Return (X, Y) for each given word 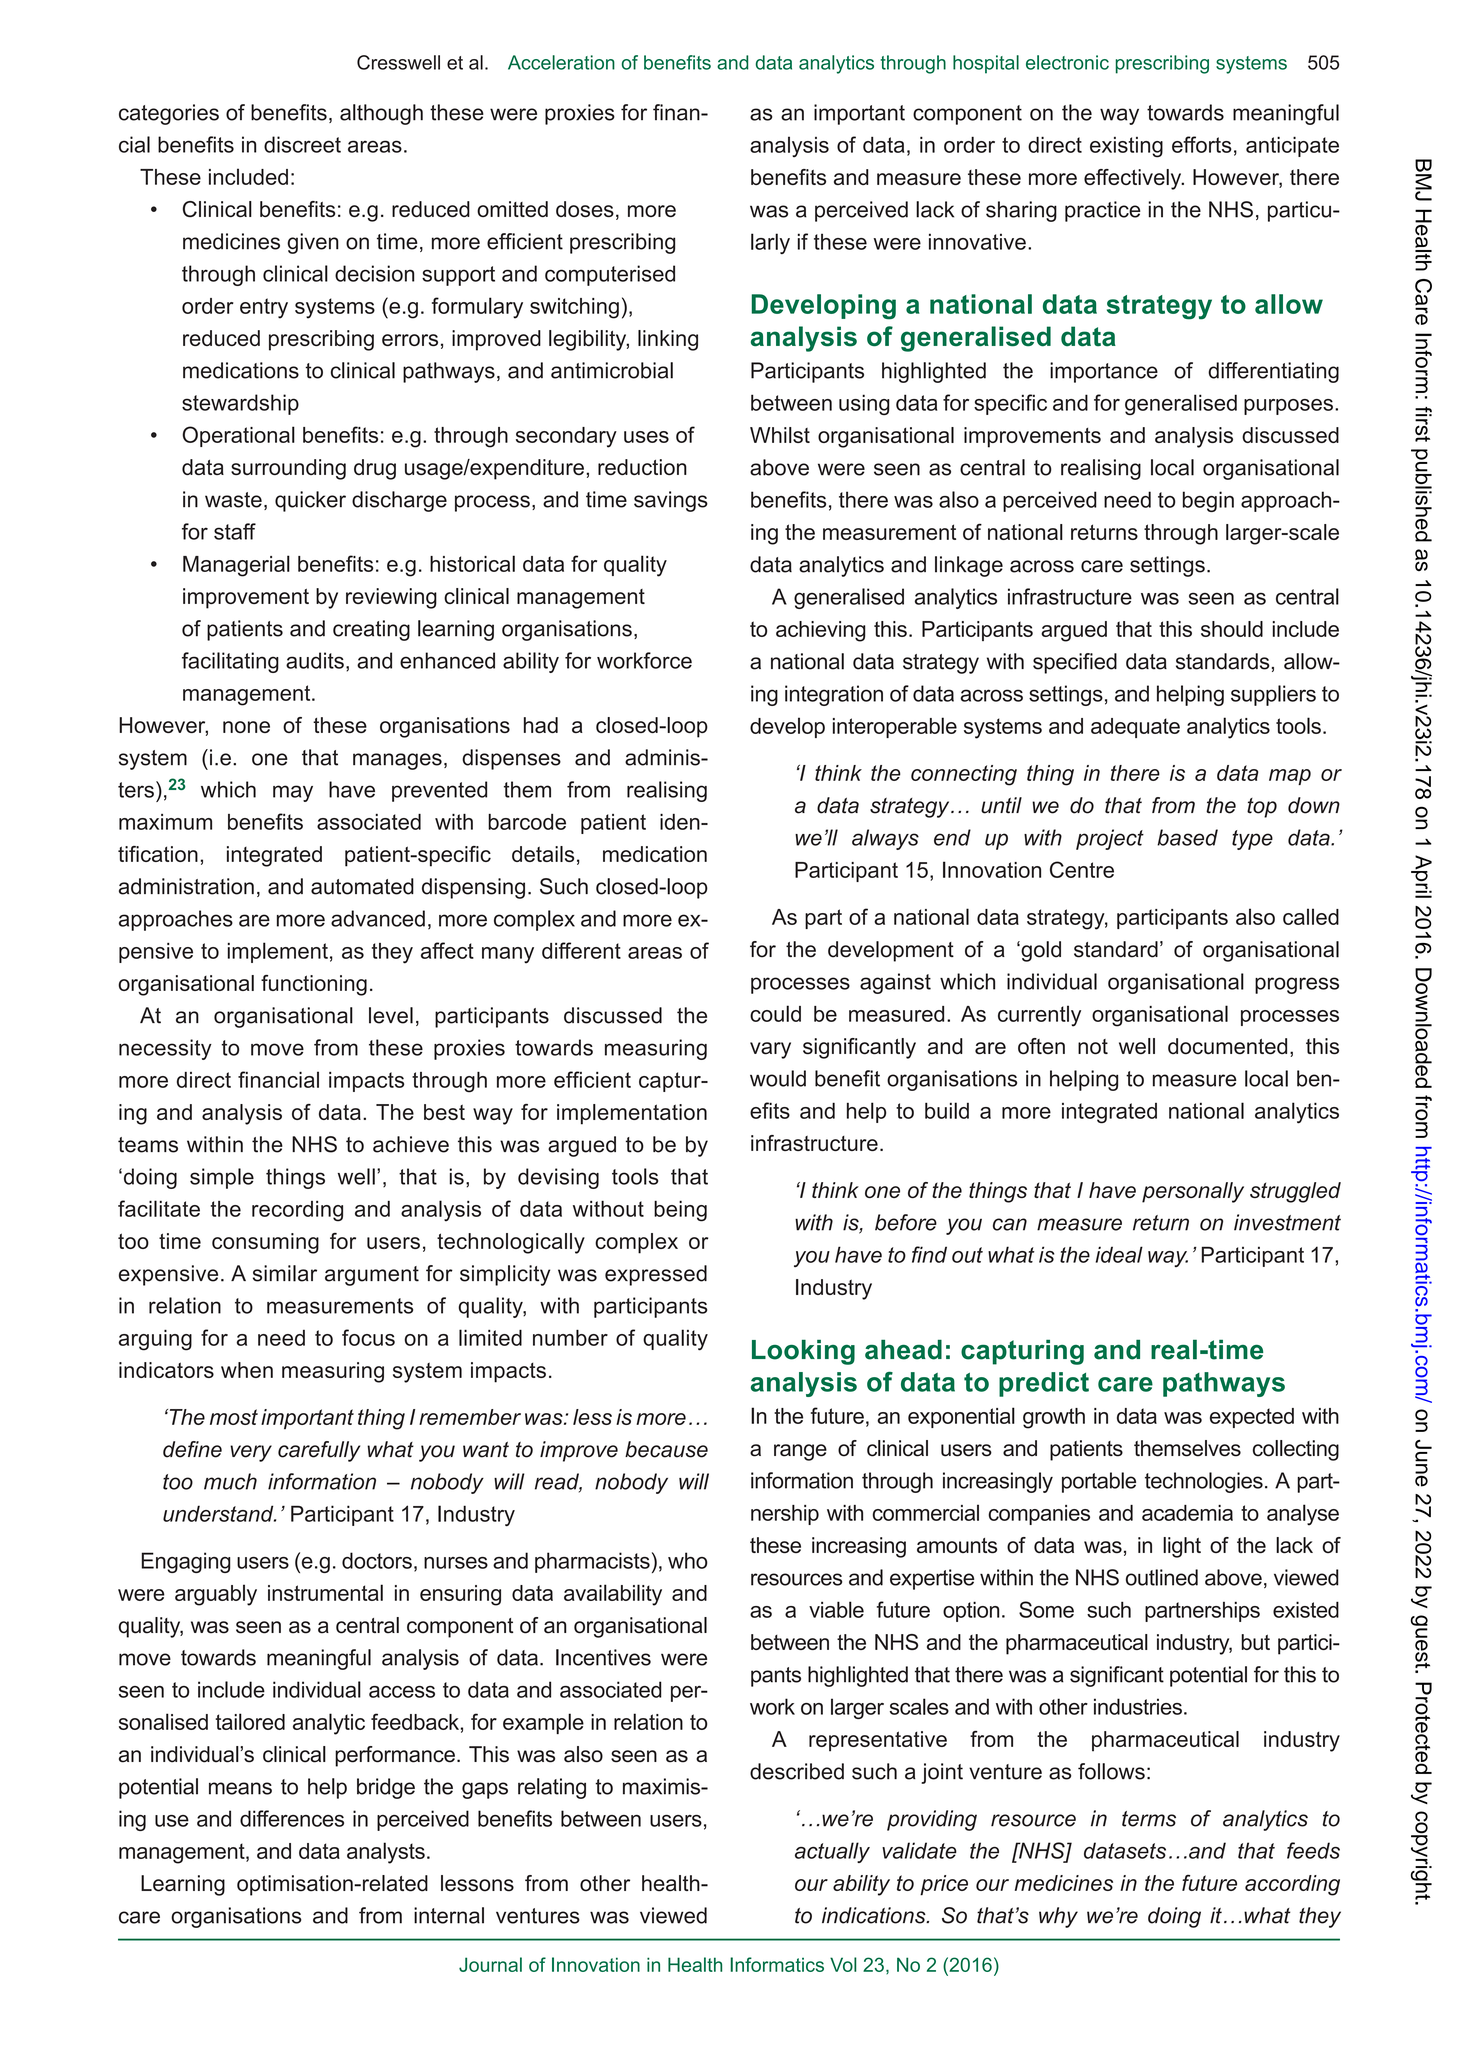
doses (585, 209)
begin (1208, 501)
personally (1193, 1192)
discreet (302, 144)
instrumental (325, 1592)
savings (671, 501)
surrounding (288, 469)
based (1187, 837)
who (688, 1560)
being (680, 1211)
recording (297, 1211)
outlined (1162, 1577)
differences (292, 1818)
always (885, 839)
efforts (1202, 144)
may (293, 793)
